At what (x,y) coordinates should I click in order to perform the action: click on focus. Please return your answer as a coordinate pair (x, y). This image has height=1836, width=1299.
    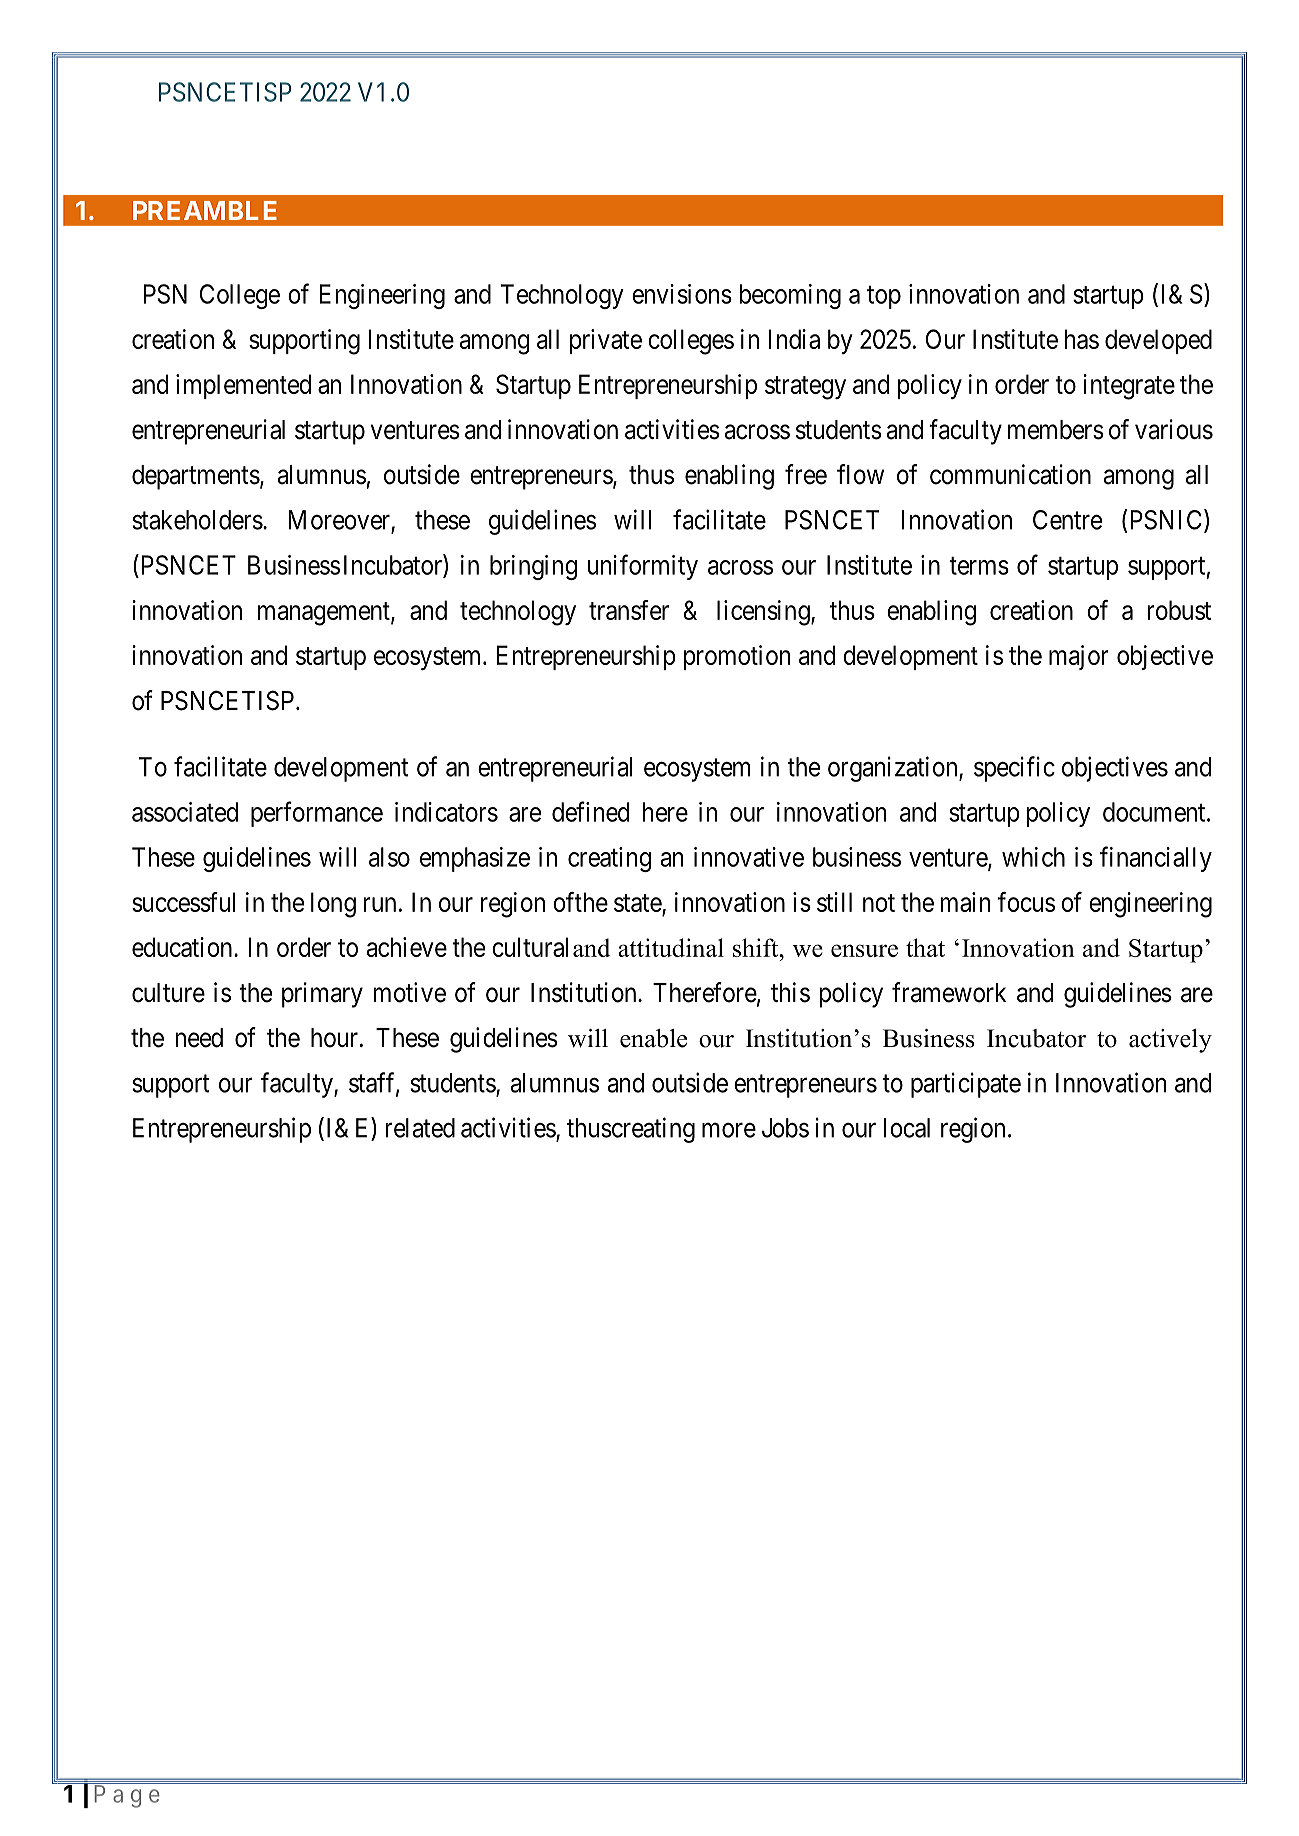
    Looking at the image, I should click on (1026, 902).
